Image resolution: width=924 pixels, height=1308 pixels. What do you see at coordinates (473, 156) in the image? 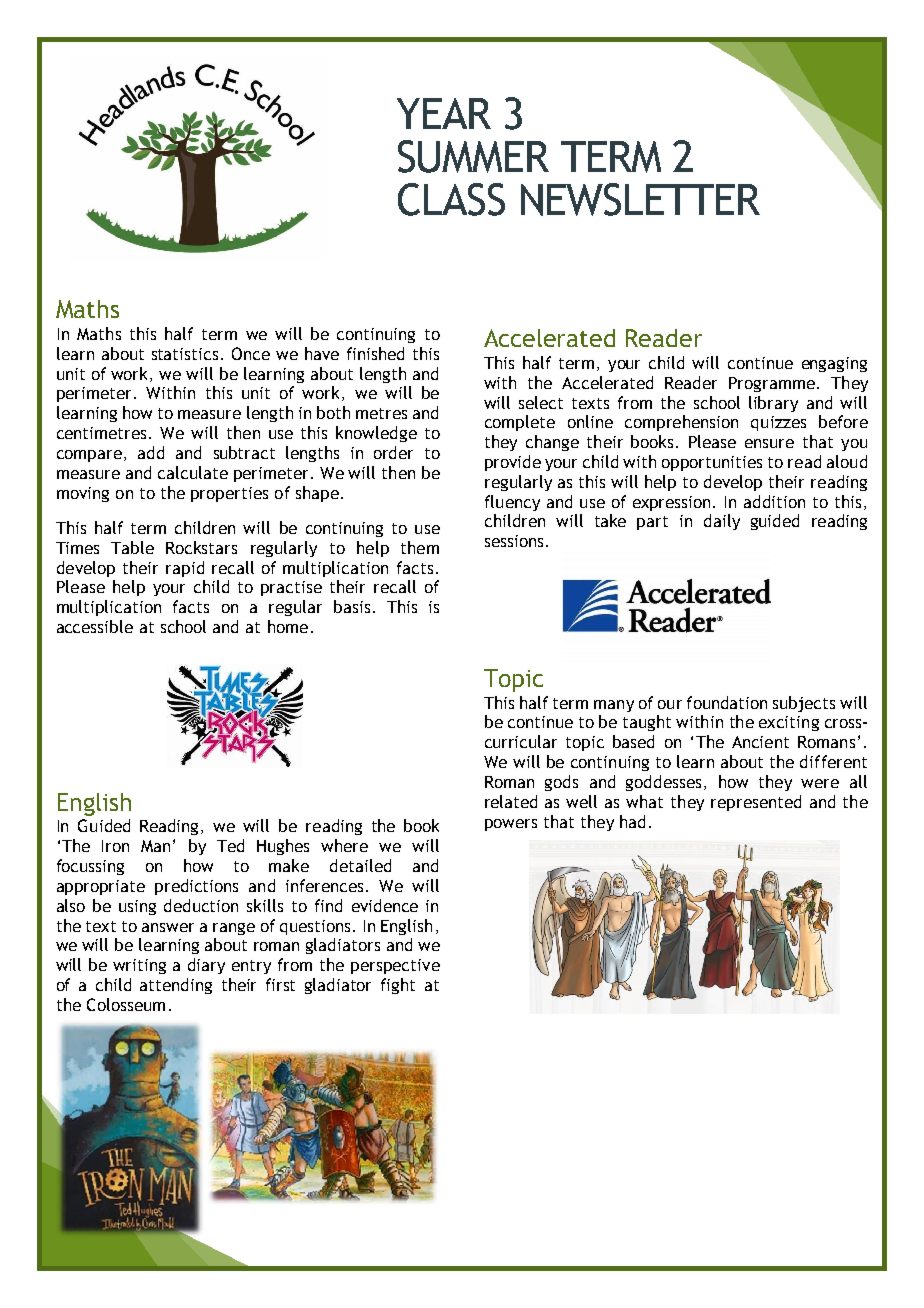
I see `SUMMER` at bounding box center [473, 156].
